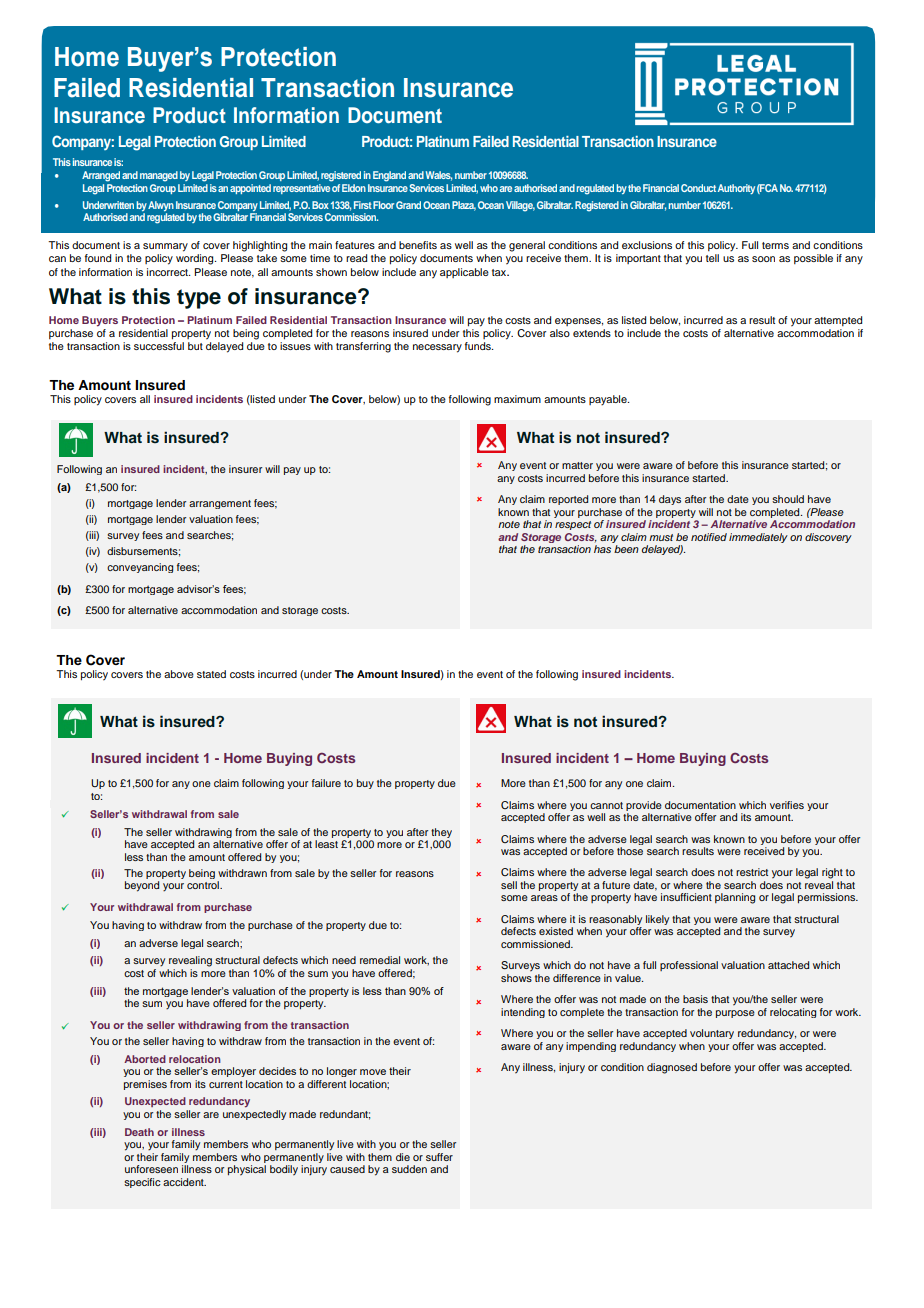  Describe the element at coordinates (151, 1169) in the screenshot. I see `unforeseen` at that location.
